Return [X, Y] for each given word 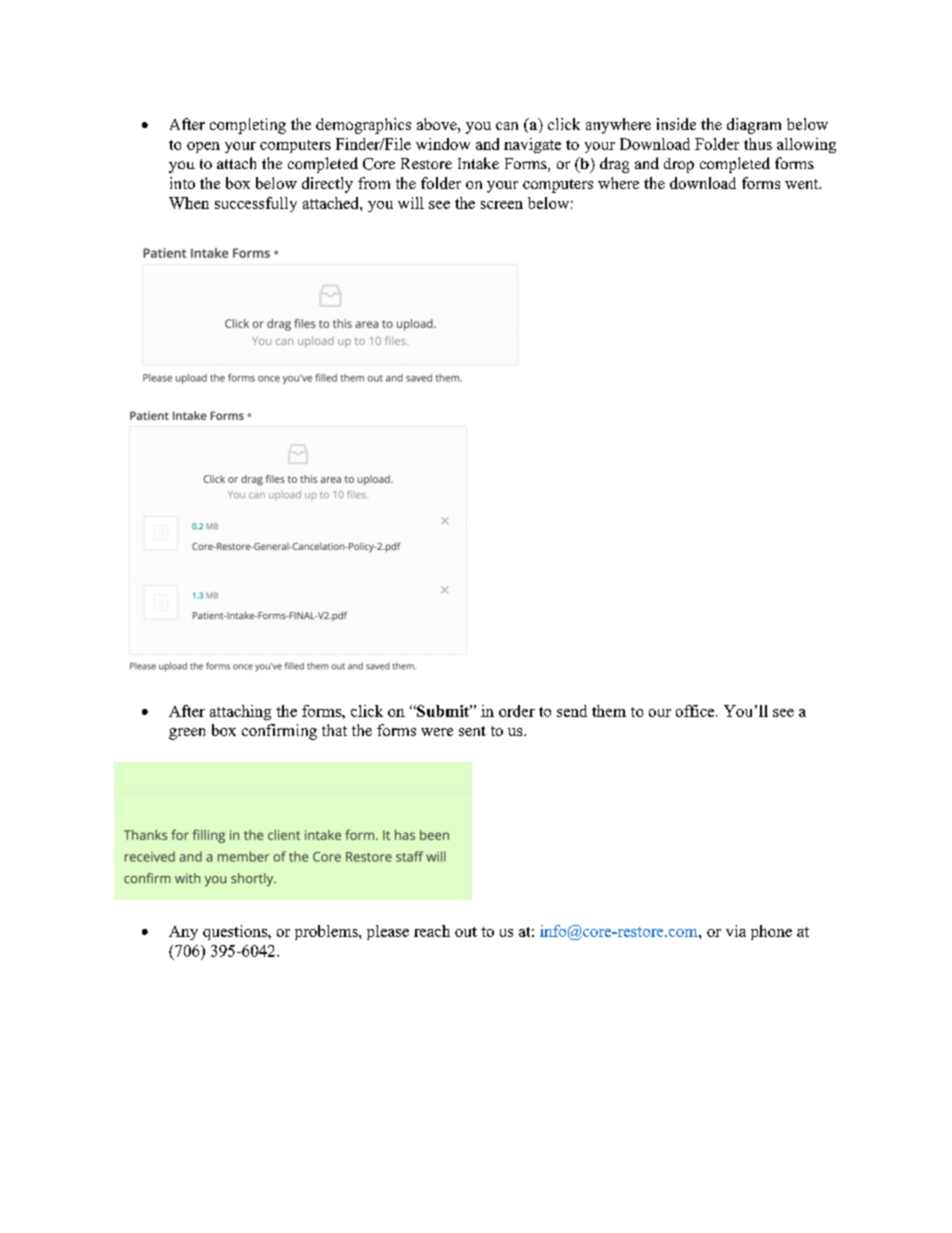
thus [758, 144]
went [803, 184]
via [736, 931]
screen [502, 205]
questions [236, 932]
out [466, 932]
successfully [256, 204]
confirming [279, 732]
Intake [478, 163]
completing [248, 126]
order [517, 711]
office [696, 711]
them [609, 711]
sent [472, 731]
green [187, 734]
